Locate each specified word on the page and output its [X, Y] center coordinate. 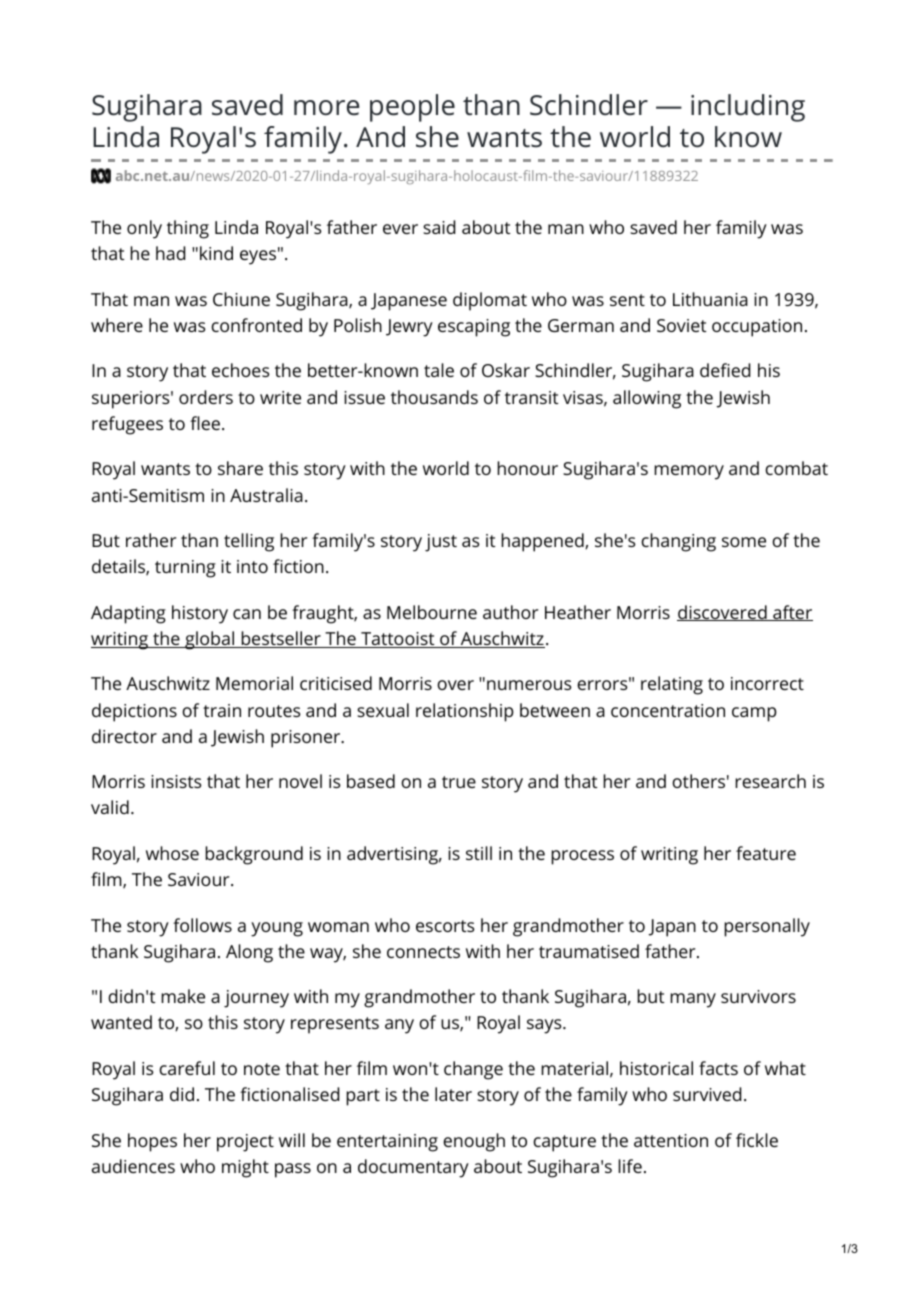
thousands [434, 397]
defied [725, 370]
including [748, 108]
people [412, 108]
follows [202, 925]
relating [672, 685]
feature [766, 853]
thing [188, 229]
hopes [152, 1142]
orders [206, 397]
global [210, 640]
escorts [445, 926]
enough [474, 1142]
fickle [757, 1140]
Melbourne [432, 612]
